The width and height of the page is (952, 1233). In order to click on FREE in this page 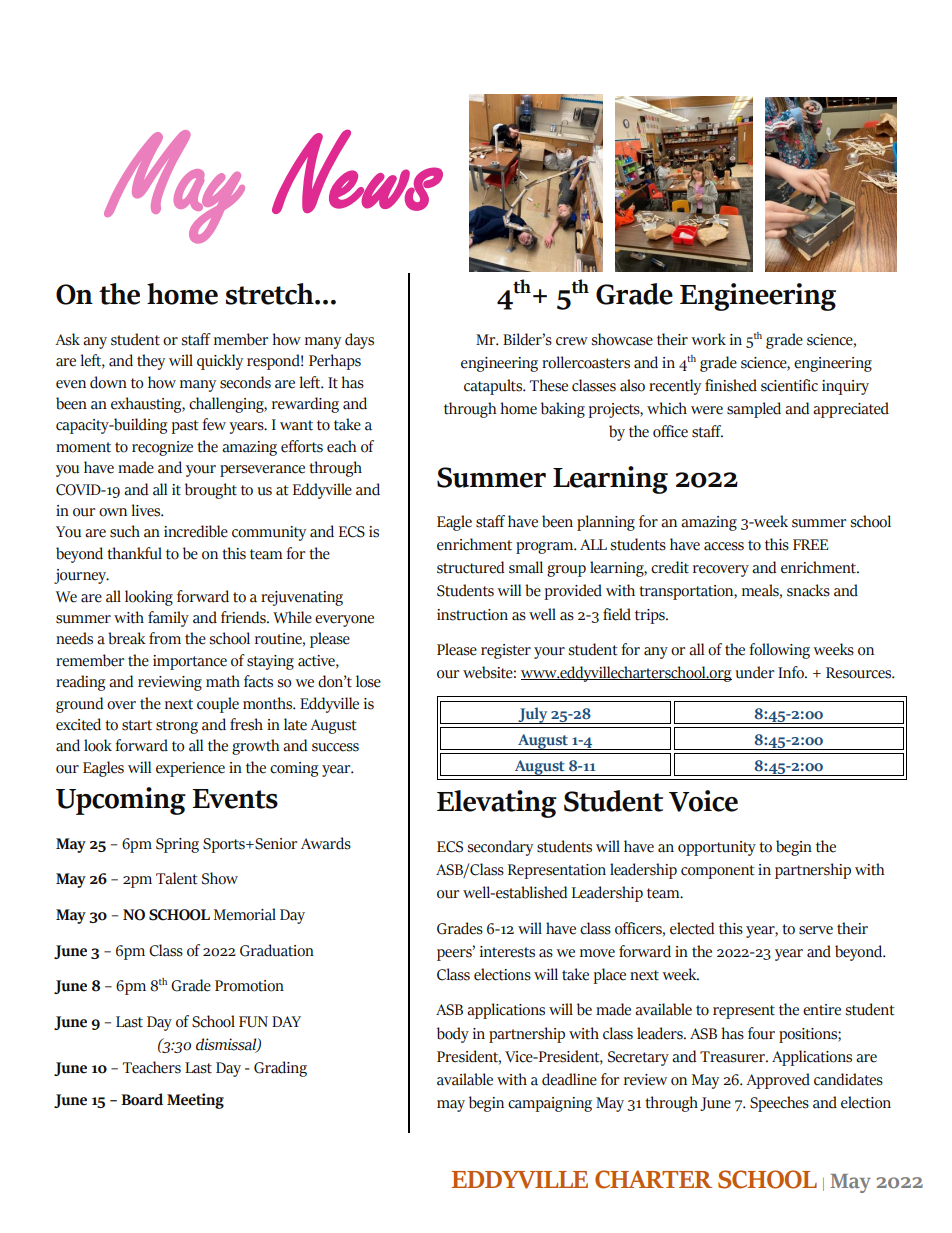, I will do `click(810, 544)`.
